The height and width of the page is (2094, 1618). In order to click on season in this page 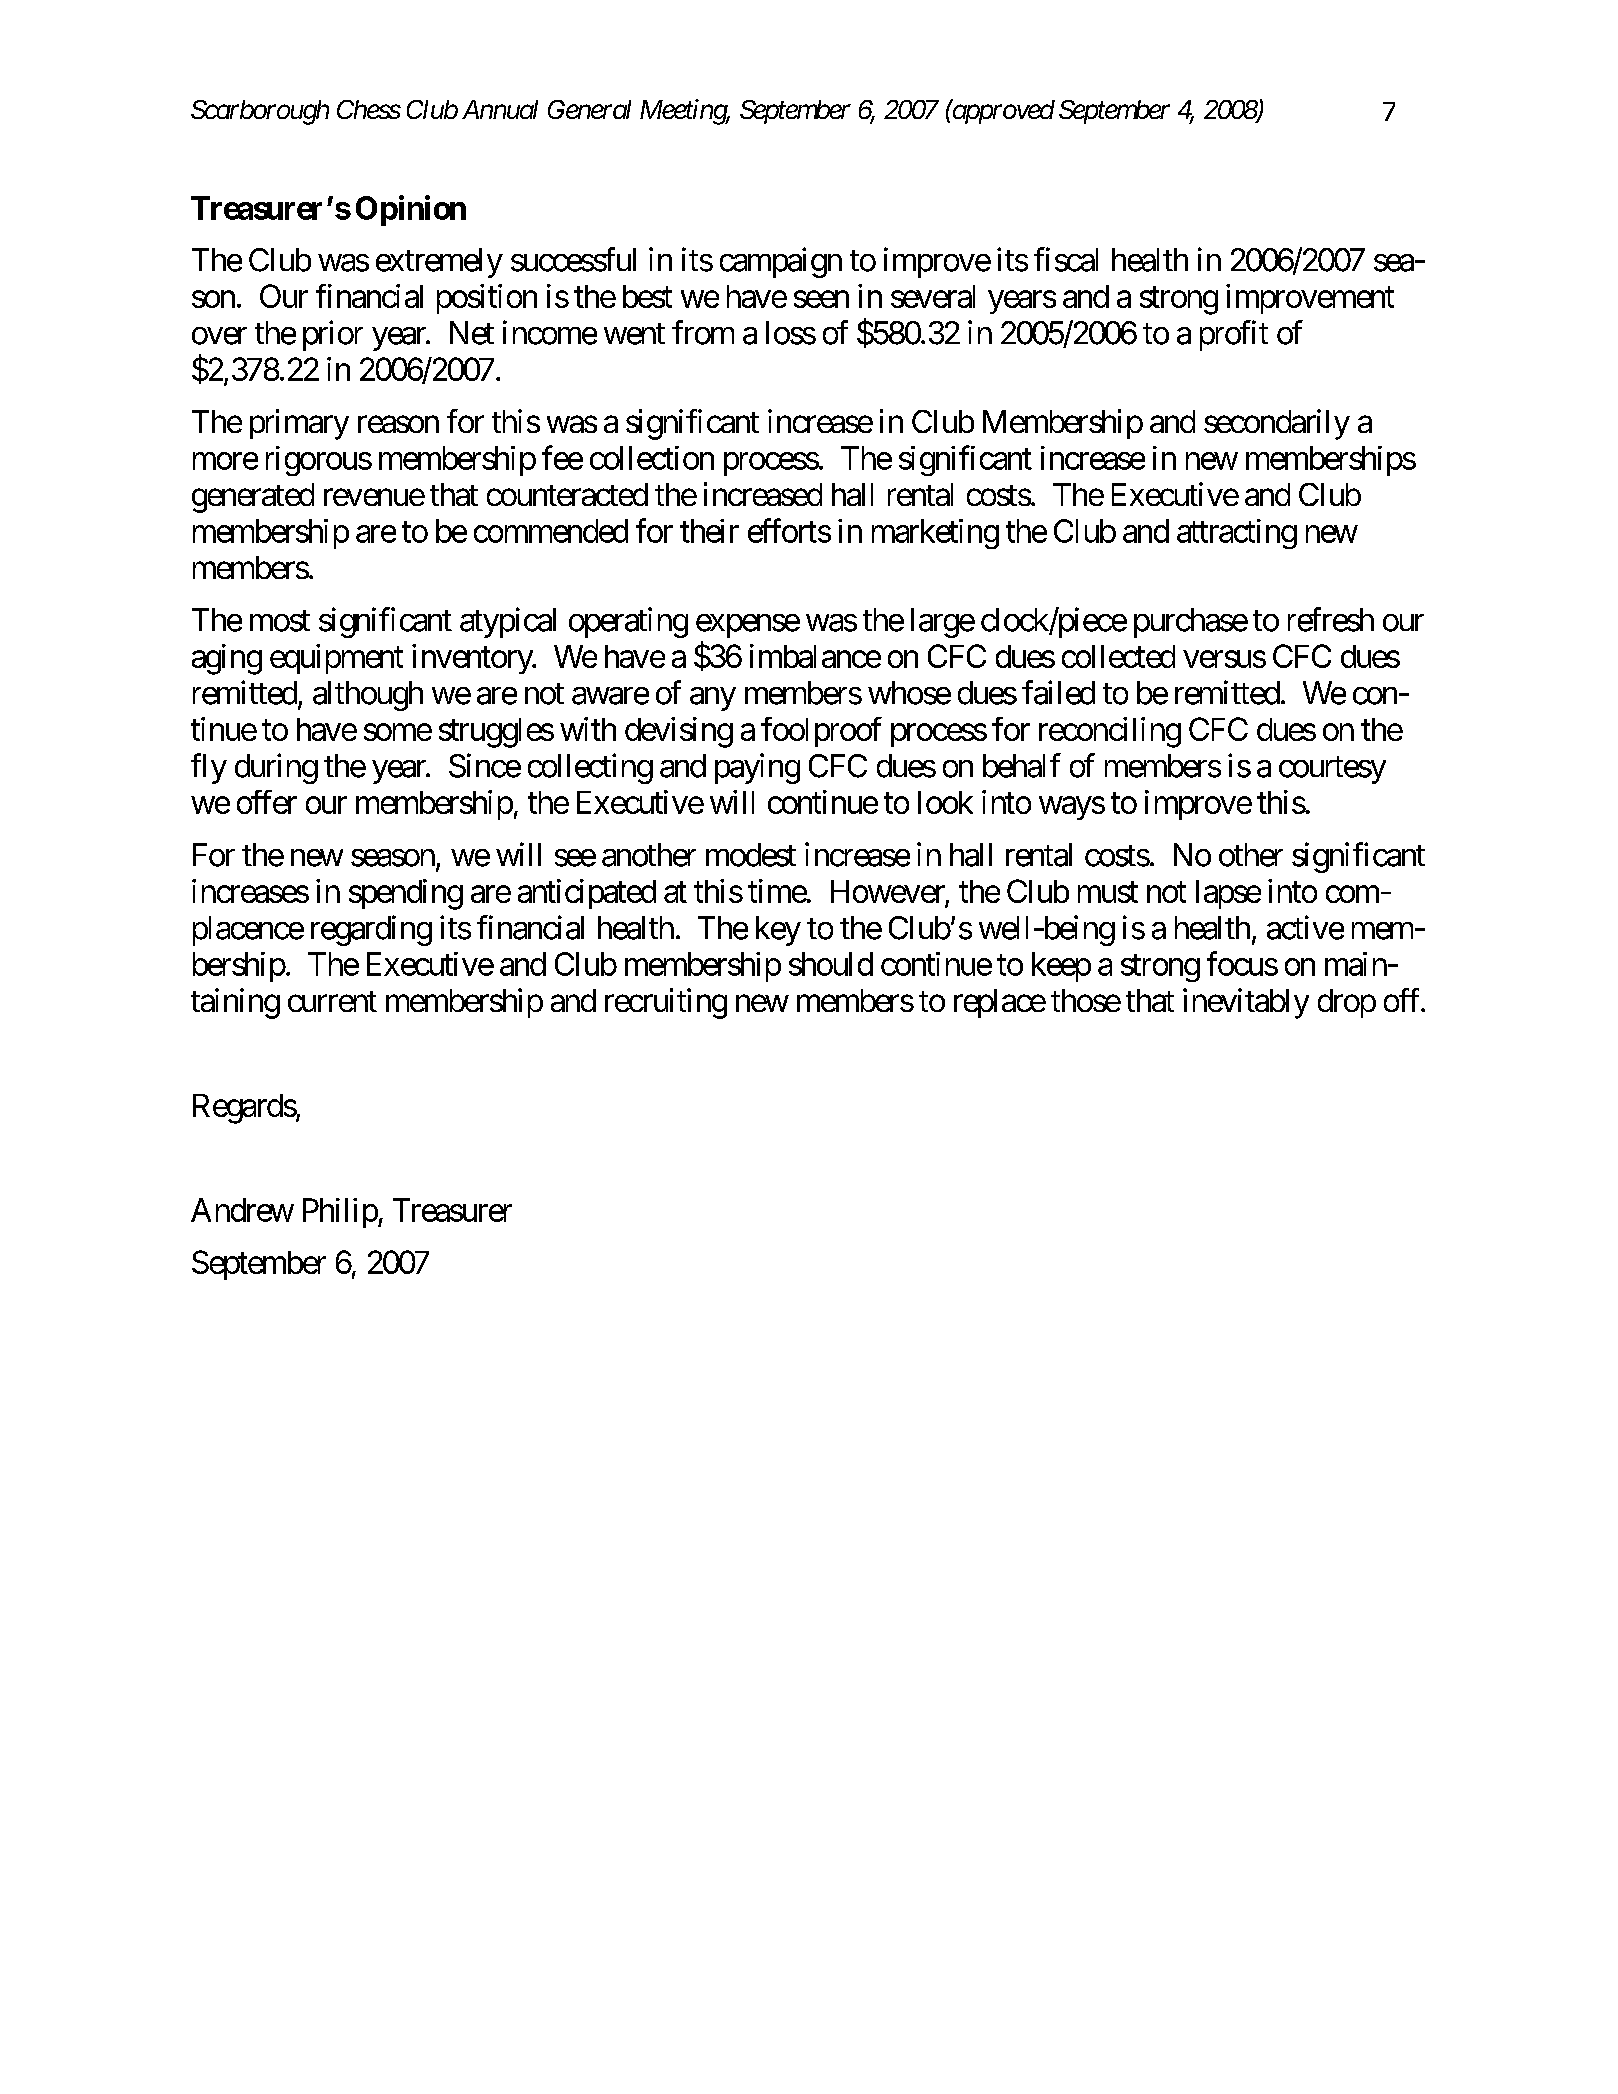, I will do `click(393, 858)`.
